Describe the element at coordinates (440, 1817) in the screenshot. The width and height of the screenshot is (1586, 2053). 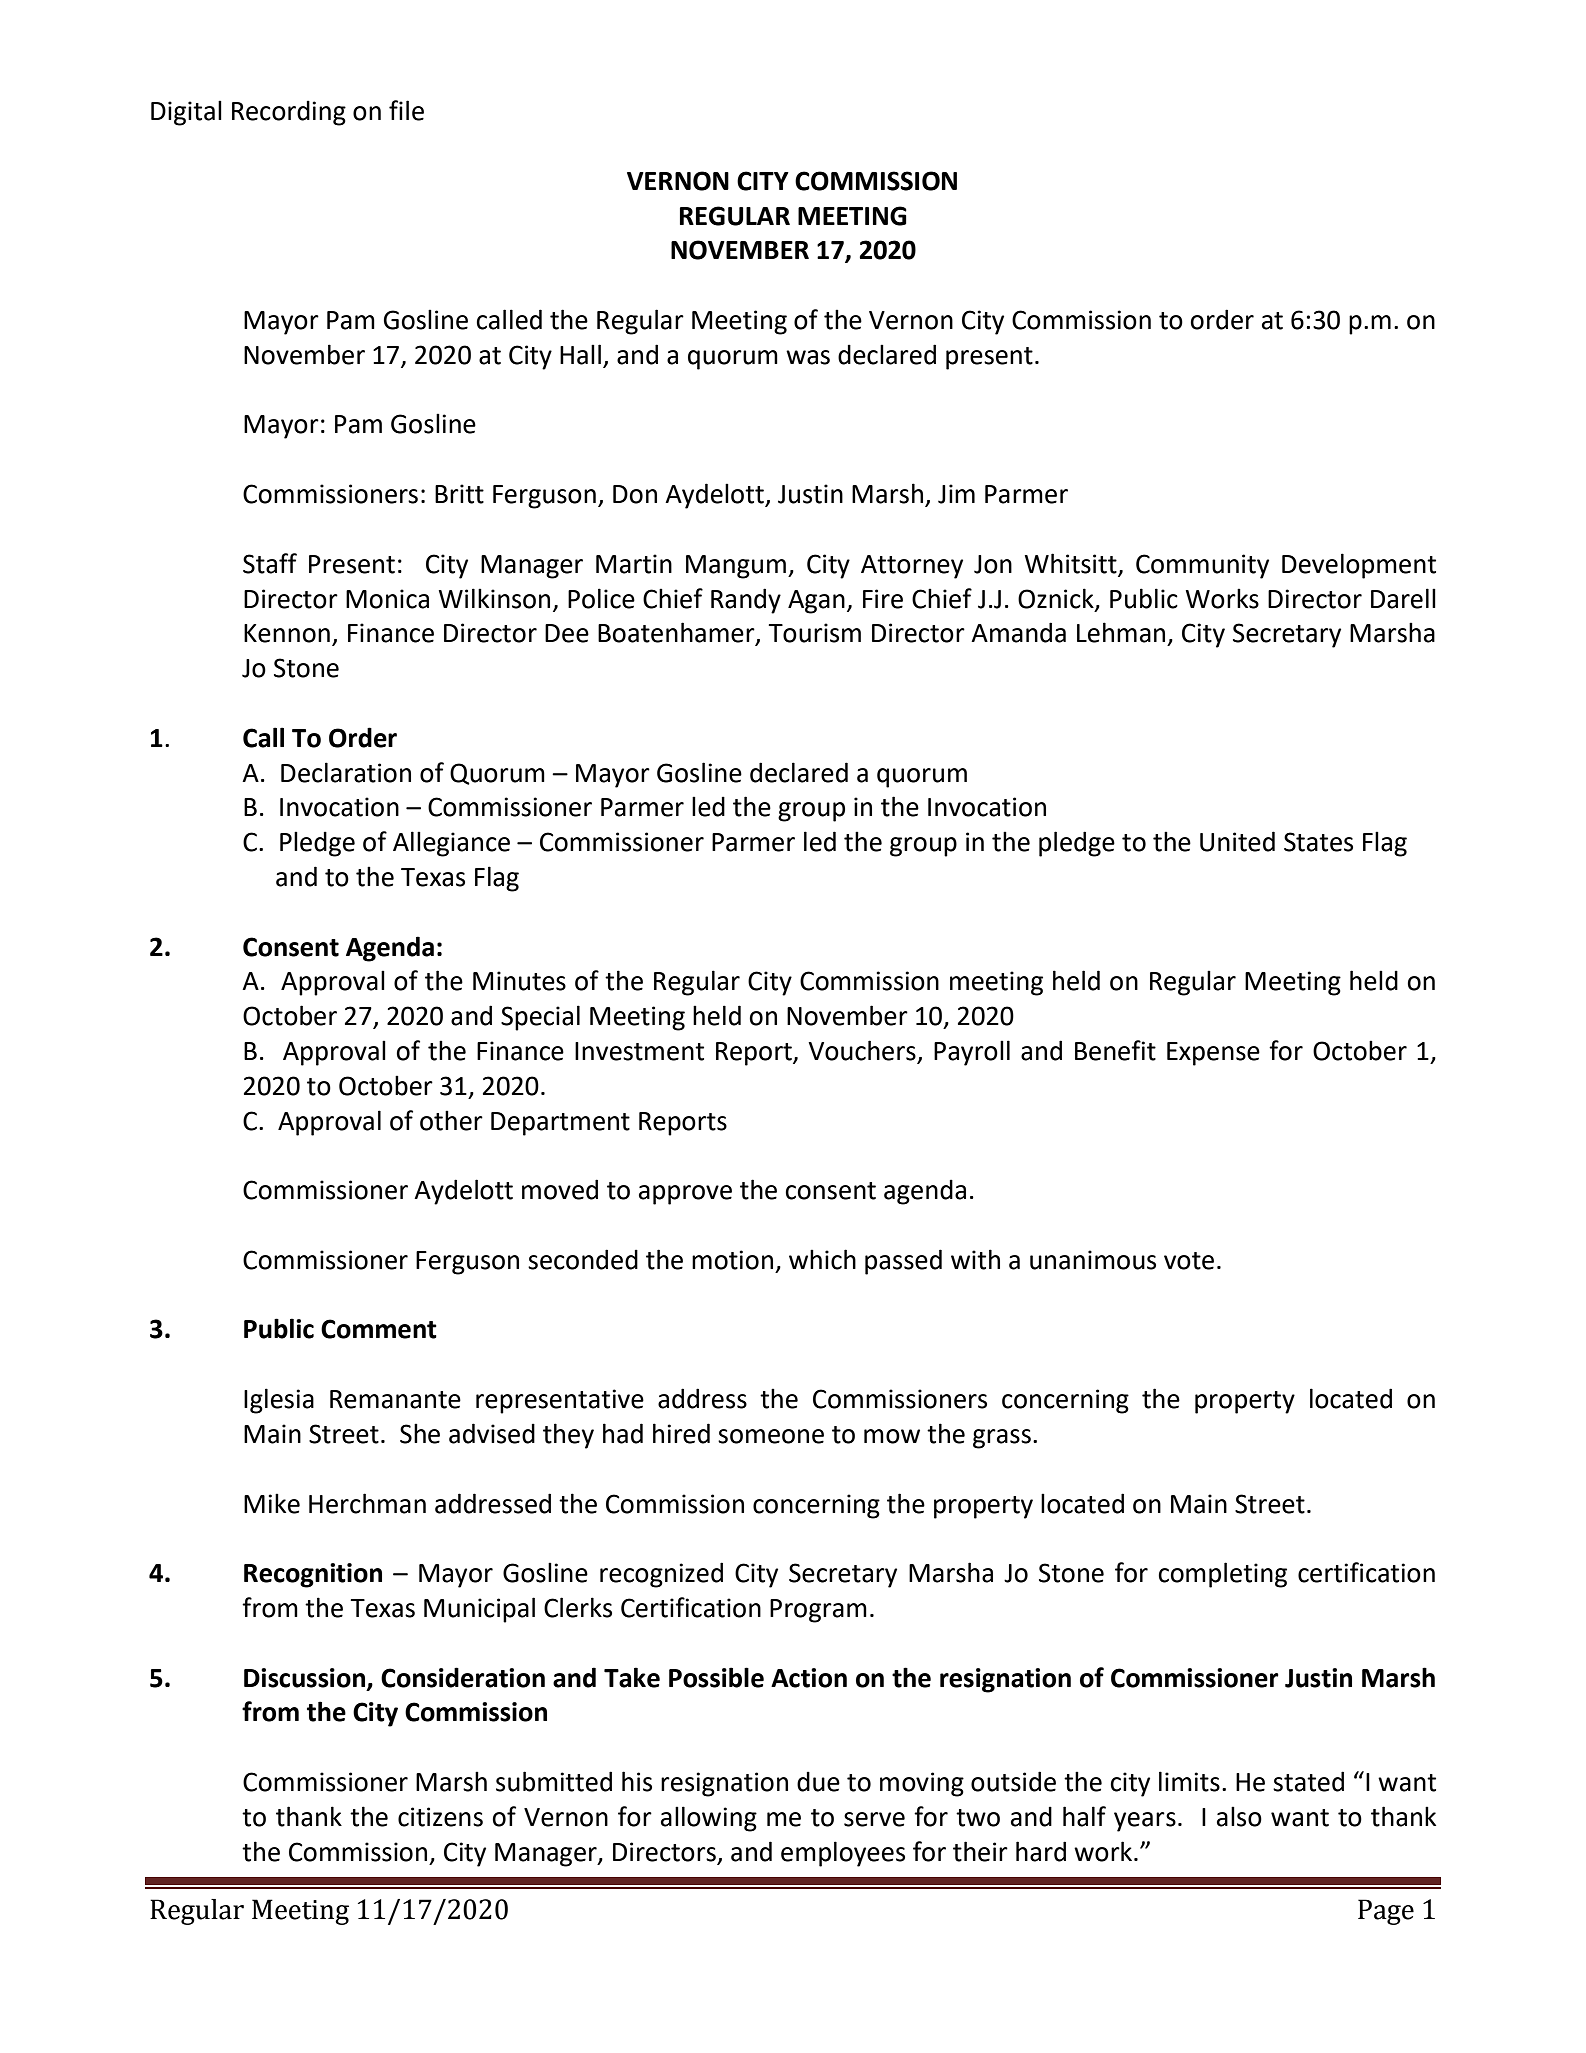
I see `citizens` at that location.
